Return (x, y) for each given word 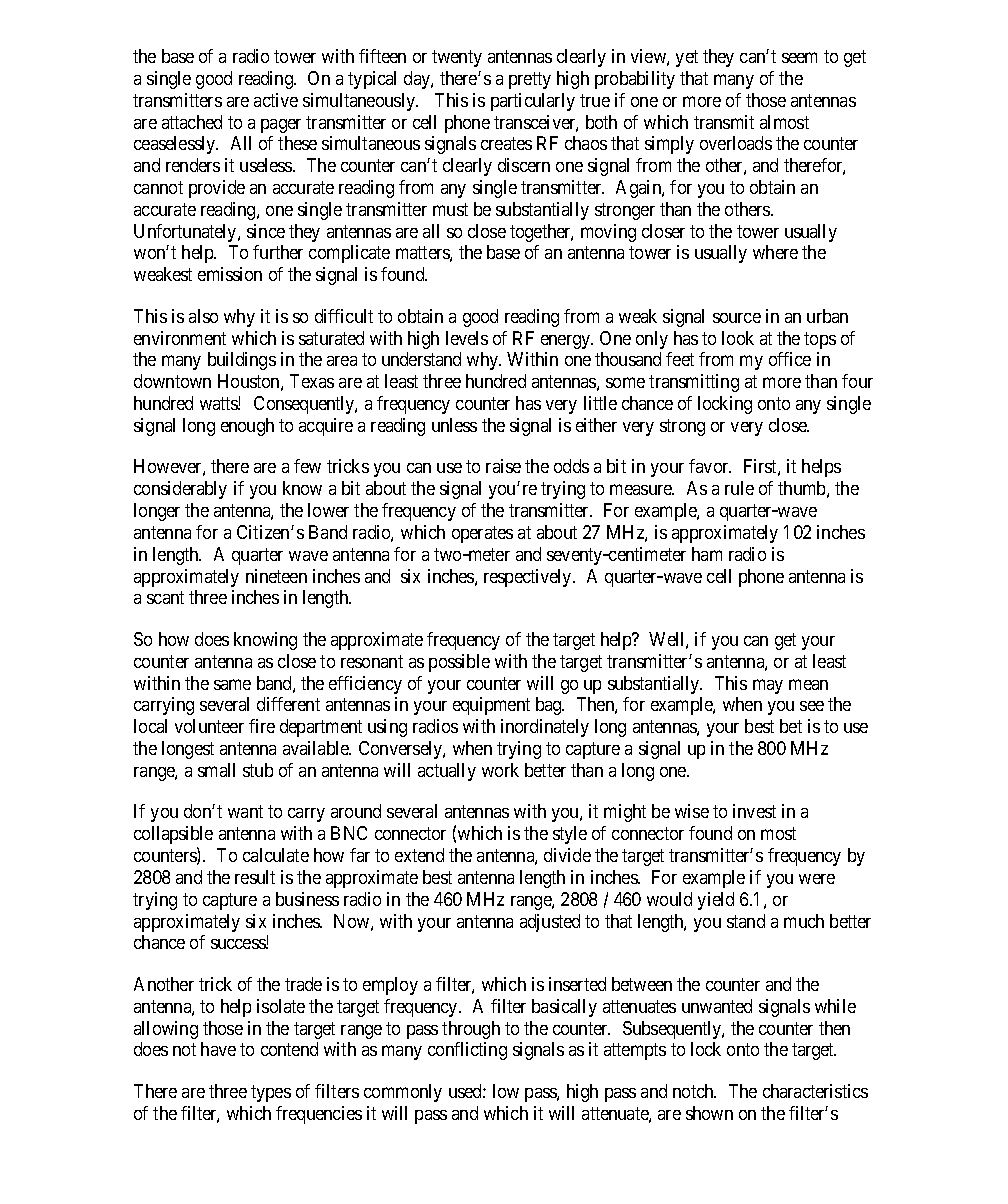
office (790, 359)
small (216, 770)
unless (454, 425)
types (271, 1093)
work (500, 770)
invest (754, 811)
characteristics (815, 1091)
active (276, 100)
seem (799, 57)
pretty (530, 80)
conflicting (467, 1051)
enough (247, 427)
